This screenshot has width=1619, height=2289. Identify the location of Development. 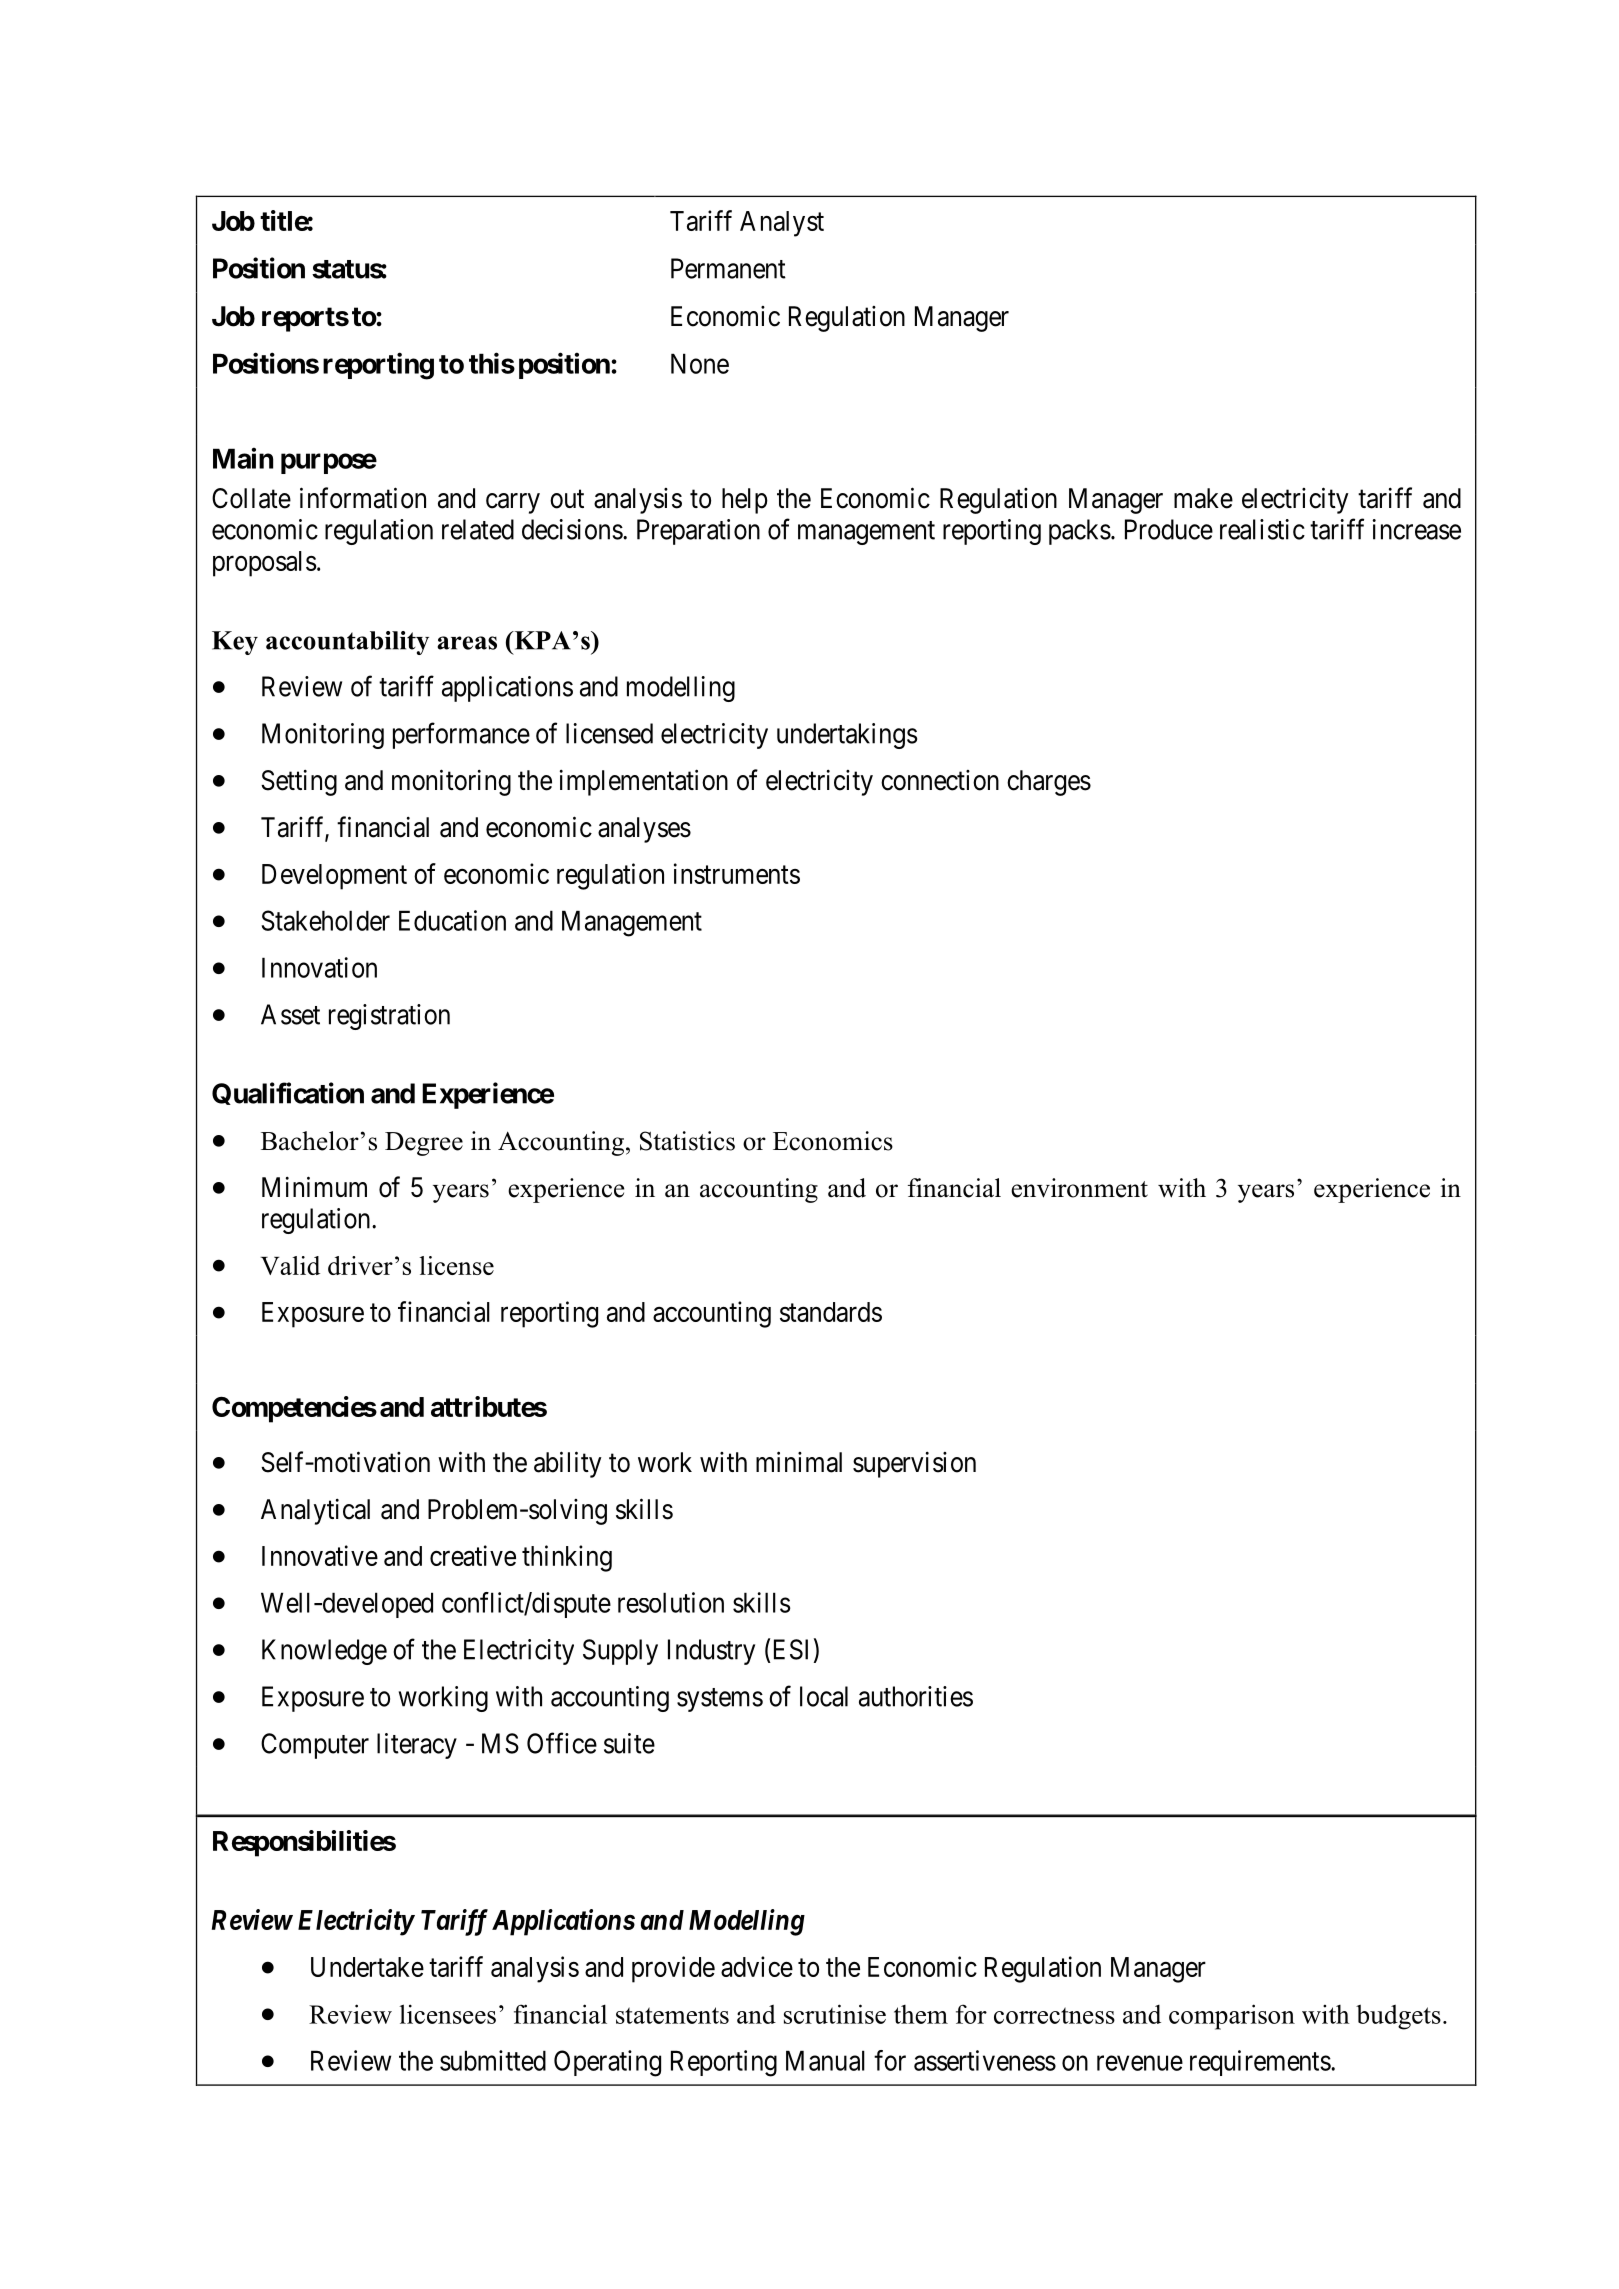
(334, 877).
